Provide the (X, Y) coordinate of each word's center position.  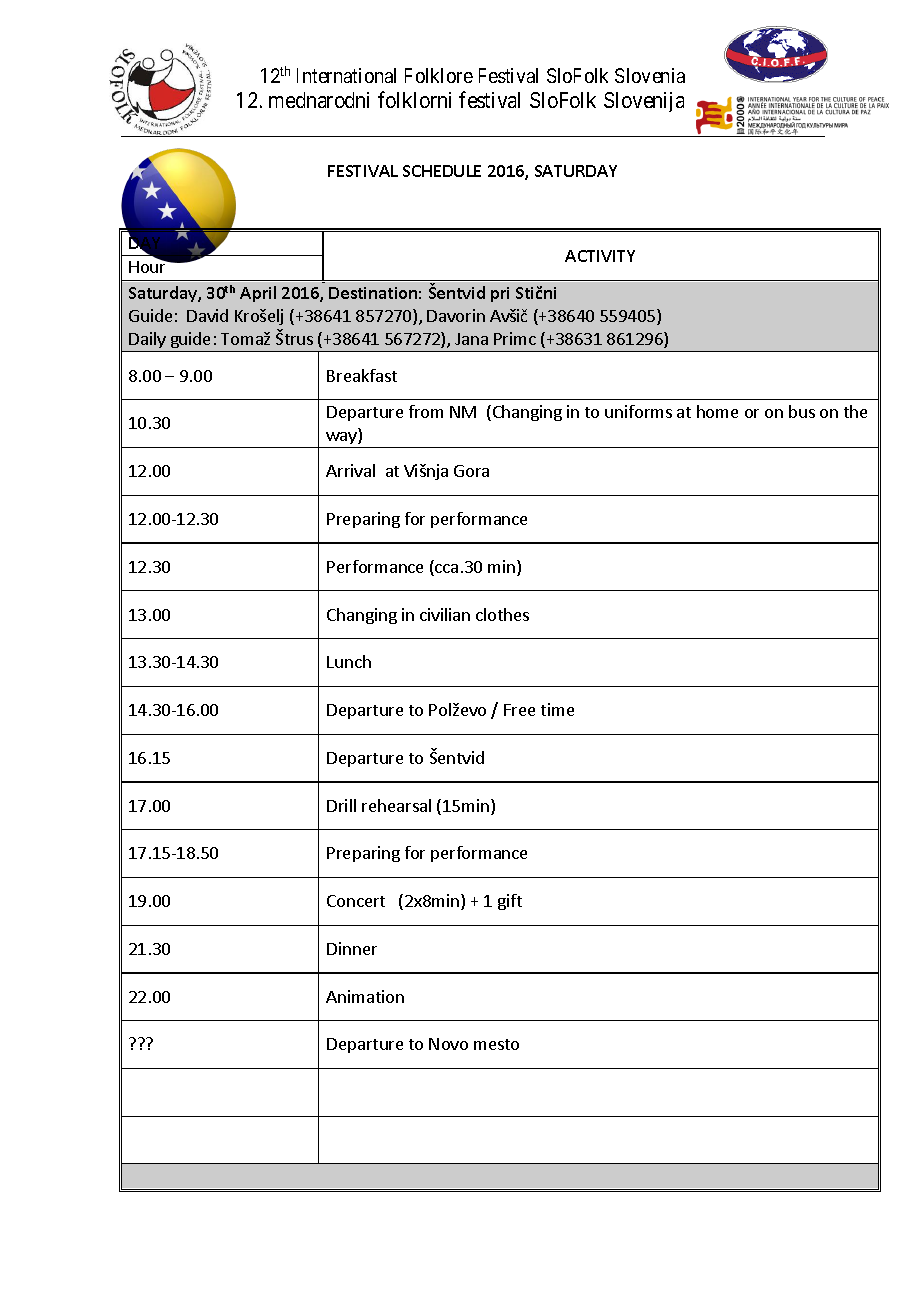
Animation (365, 996)
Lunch (349, 661)
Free (519, 710)
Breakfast (362, 375)
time (557, 709)
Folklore (439, 75)
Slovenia (650, 75)
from (426, 411)
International (346, 75)
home (717, 411)
